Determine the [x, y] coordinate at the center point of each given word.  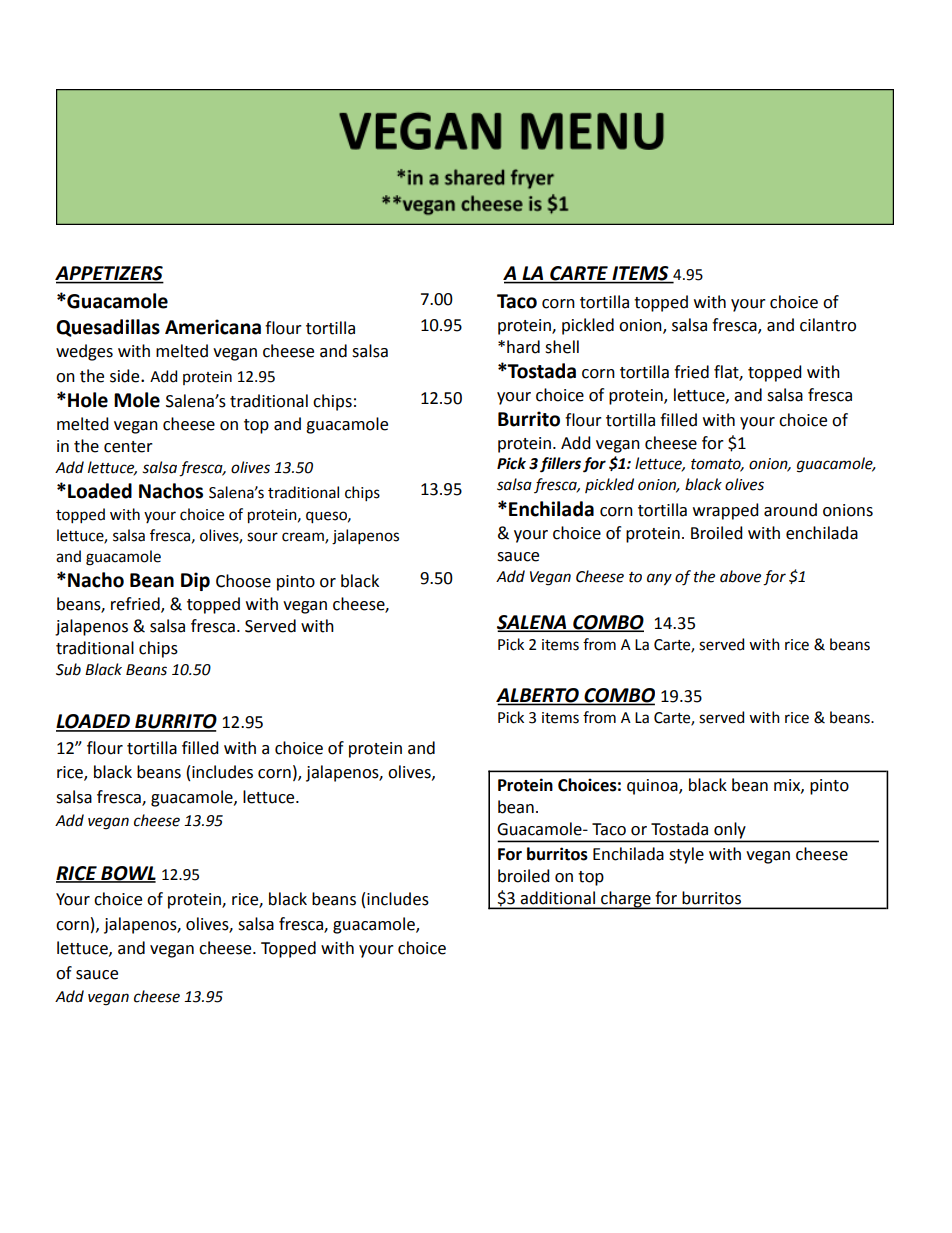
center [128, 447]
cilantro [828, 325]
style [686, 855]
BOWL [127, 874]
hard [523, 347]
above [740, 576]
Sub [68, 669]
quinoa [653, 787]
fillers [560, 465]
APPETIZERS [109, 274]
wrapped [726, 511]
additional [558, 897]
